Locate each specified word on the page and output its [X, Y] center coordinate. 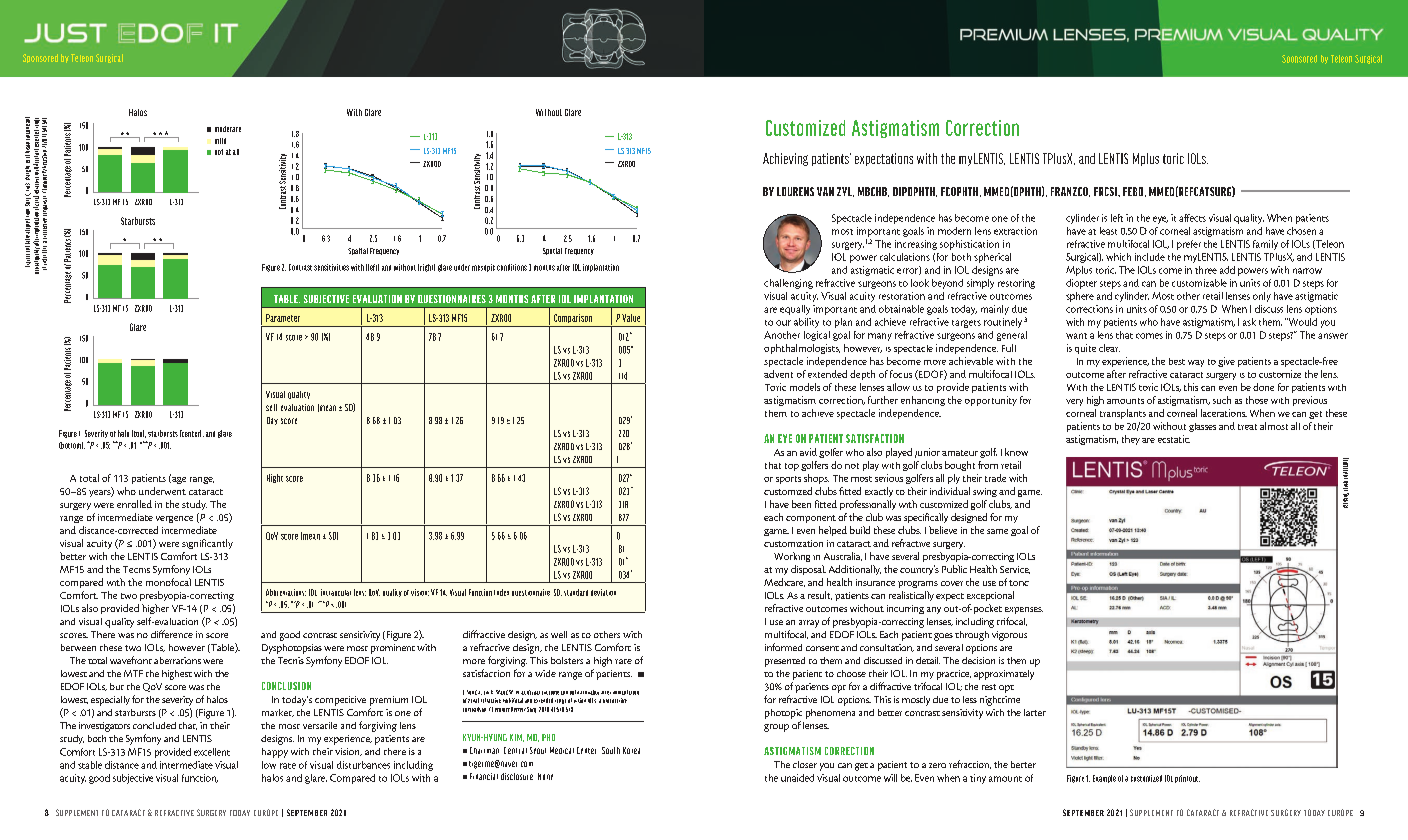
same [997, 531]
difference [172, 634]
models [805, 387]
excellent [212, 752]
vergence [174, 519]
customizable [1199, 283]
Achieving [785, 159]
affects [1192, 218]
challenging [788, 284]
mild [220, 141]
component [811, 519]
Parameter [283, 318]
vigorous [1009, 636]
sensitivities [331, 267]
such [1222, 400]
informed [783, 647]
